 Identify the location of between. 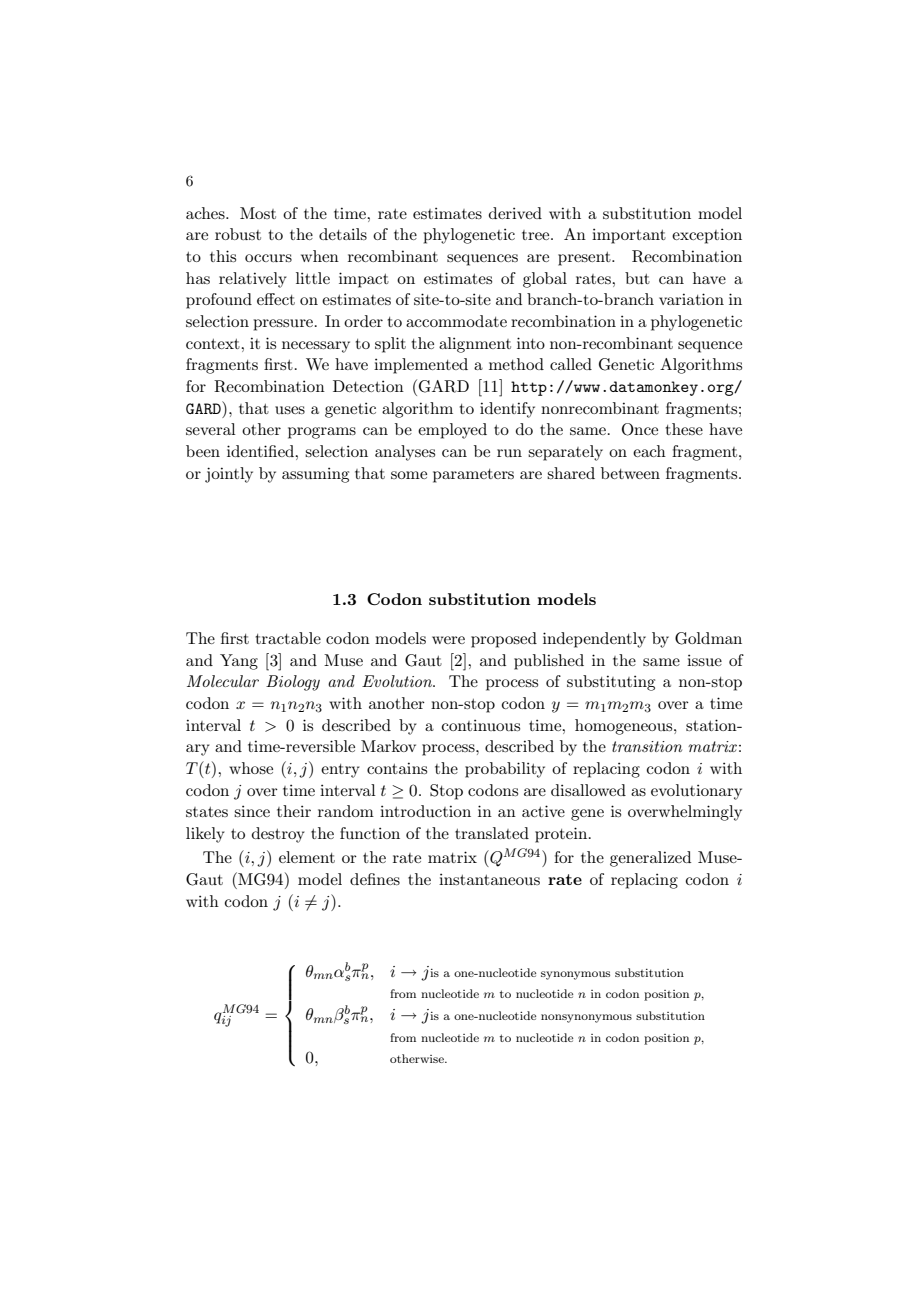
(630, 473).
